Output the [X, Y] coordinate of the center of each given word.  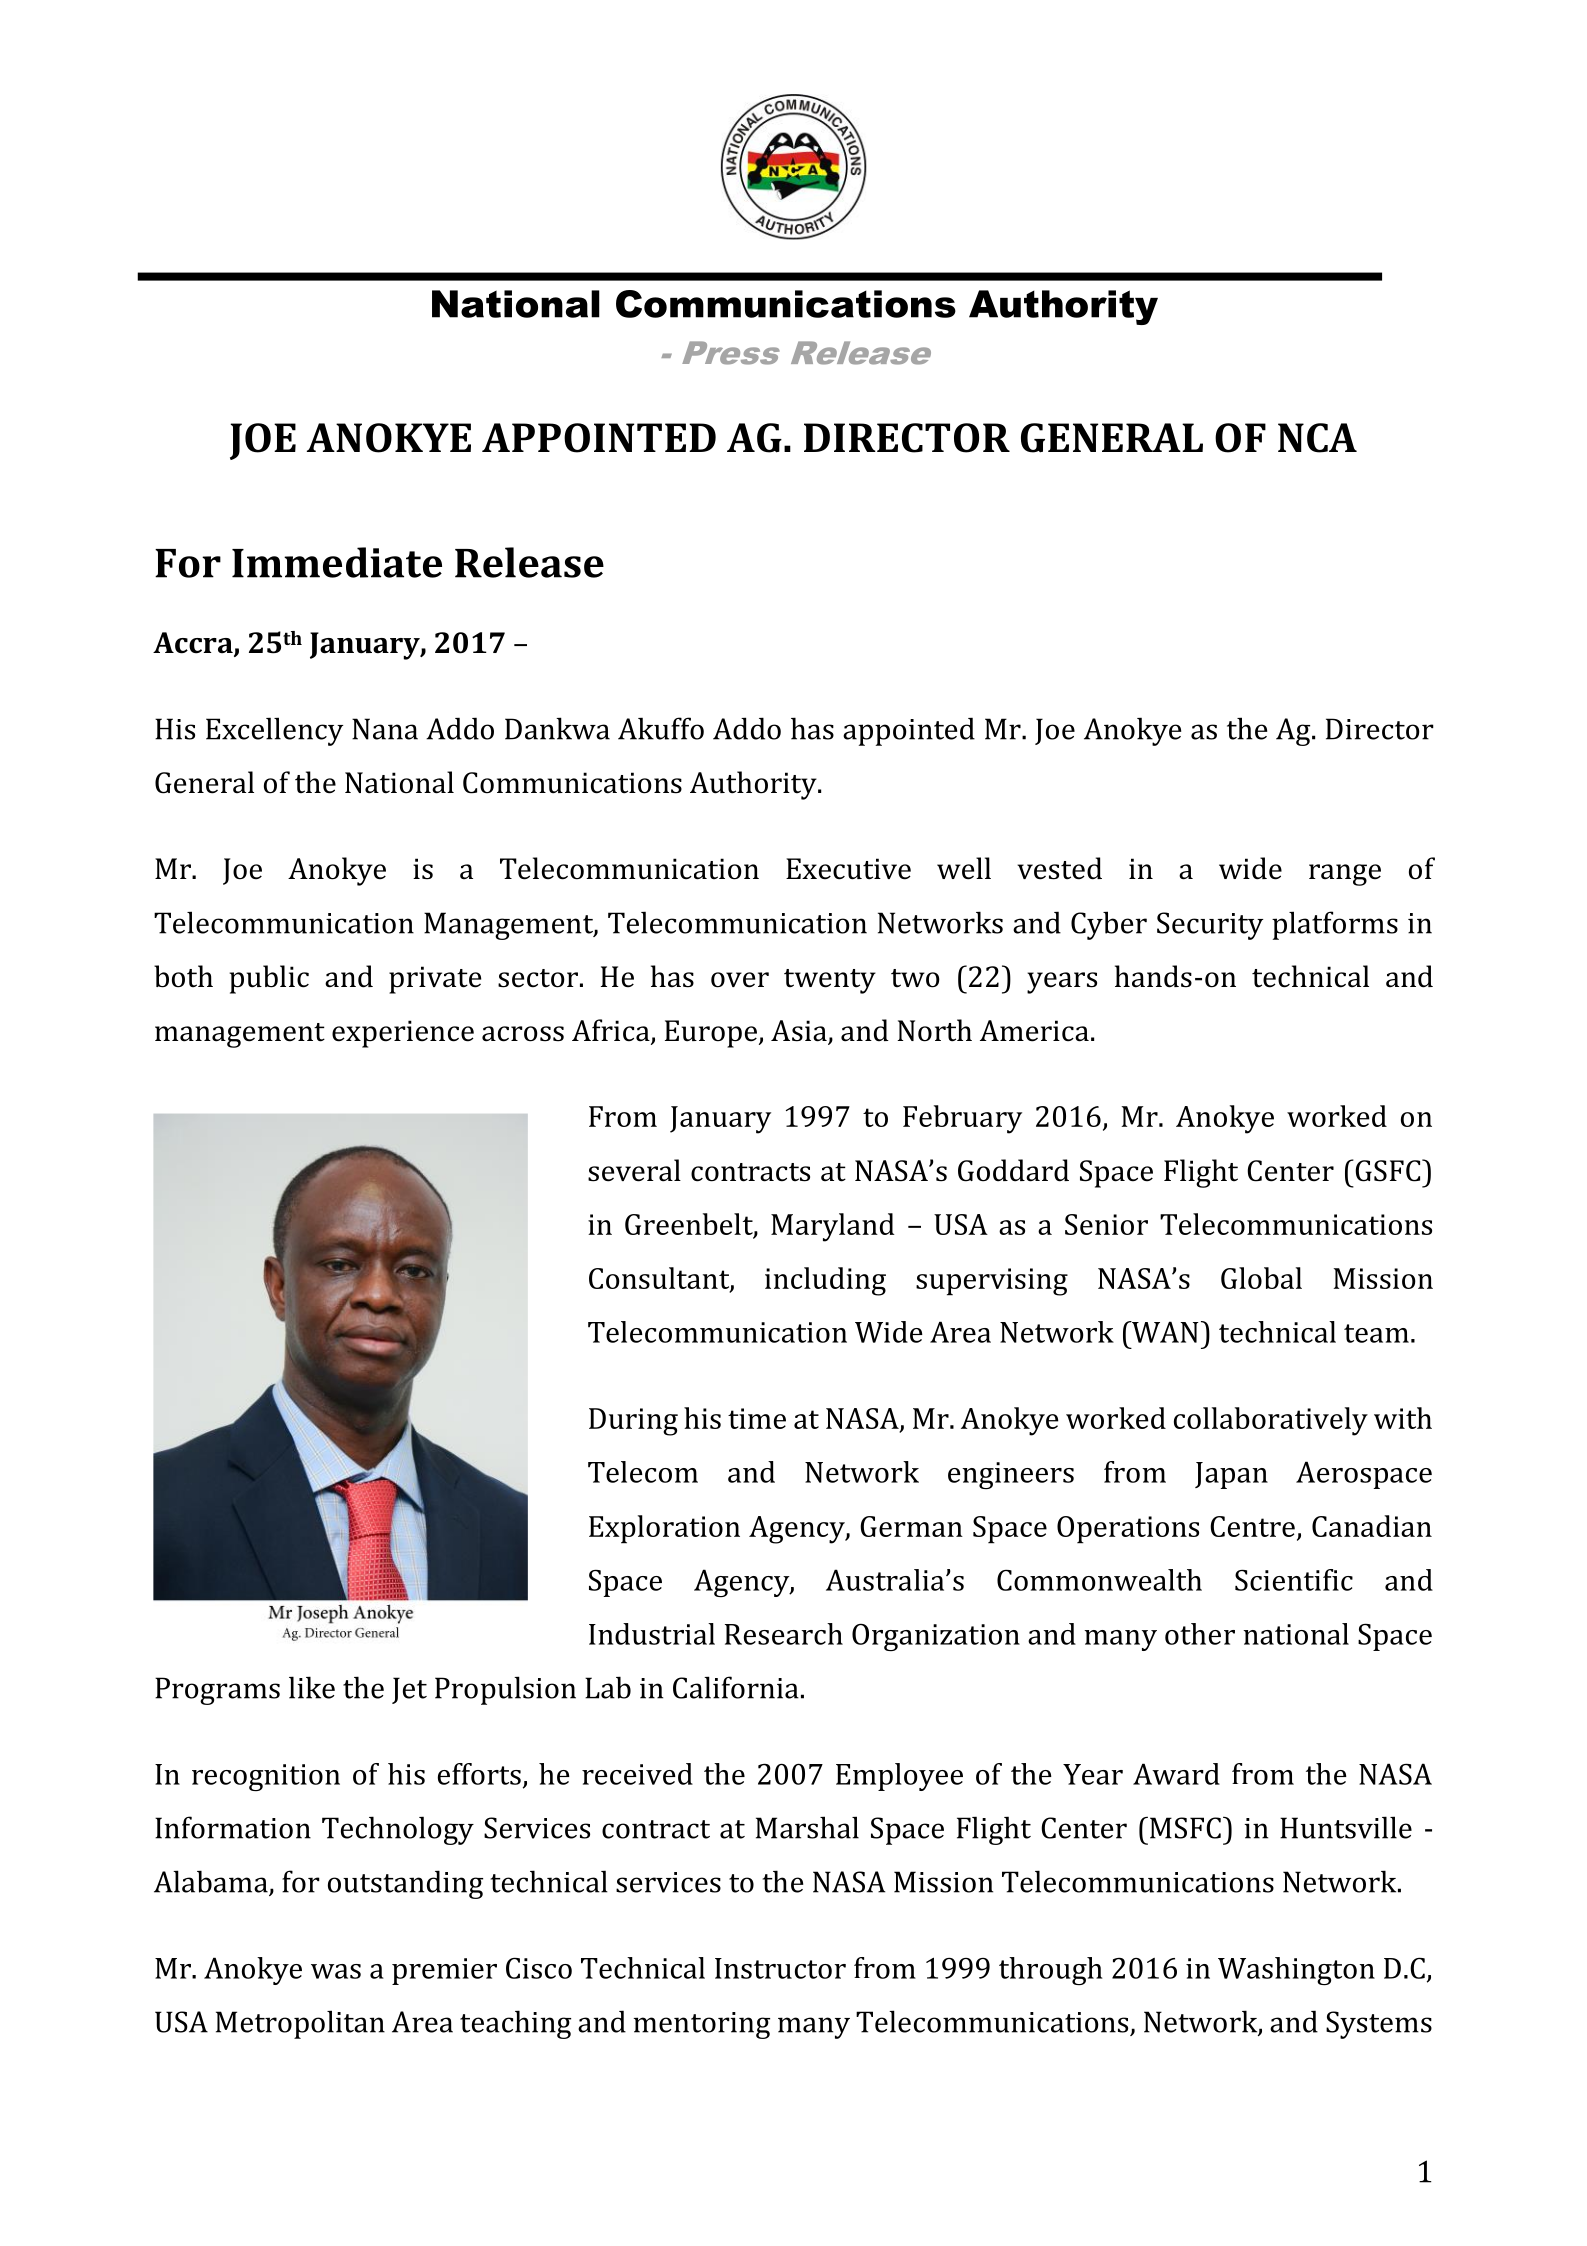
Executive [848, 869]
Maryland [833, 1227]
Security [1210, 926]
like [312, 1687]
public [269, 979]
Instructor [780, 1968]
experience [403, 1034]
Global [1261, 1278]
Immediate [337, 562]
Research [784, 1634]
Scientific [1294, 1580]
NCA [1317, 438]
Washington [1296, 1971]
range [1345, 875]
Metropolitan [300, 2024]
